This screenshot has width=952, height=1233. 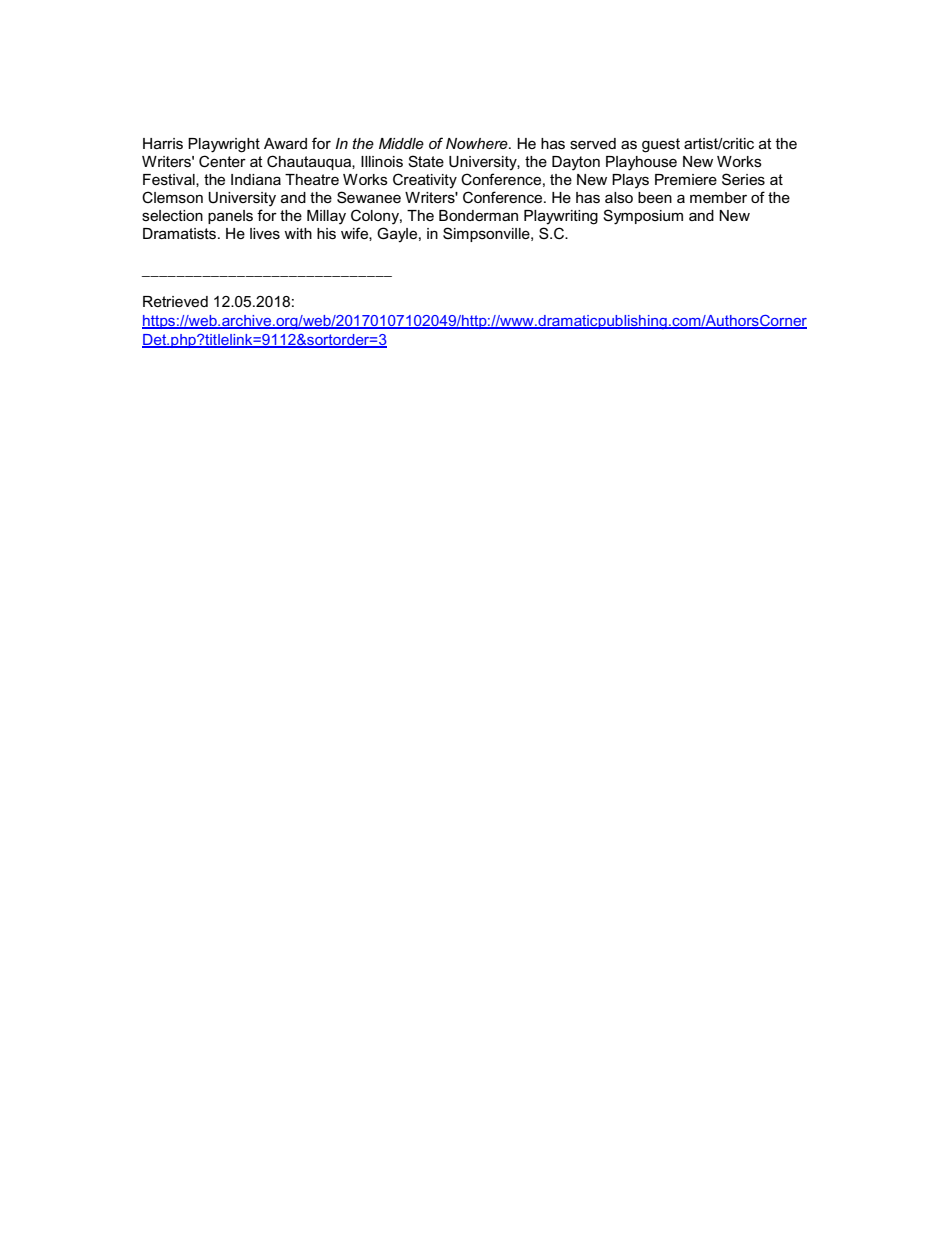 What do you see at coordinates (561, 217) in the screenshot?
I see `Playwriting` at bounding box center [561, 217].
